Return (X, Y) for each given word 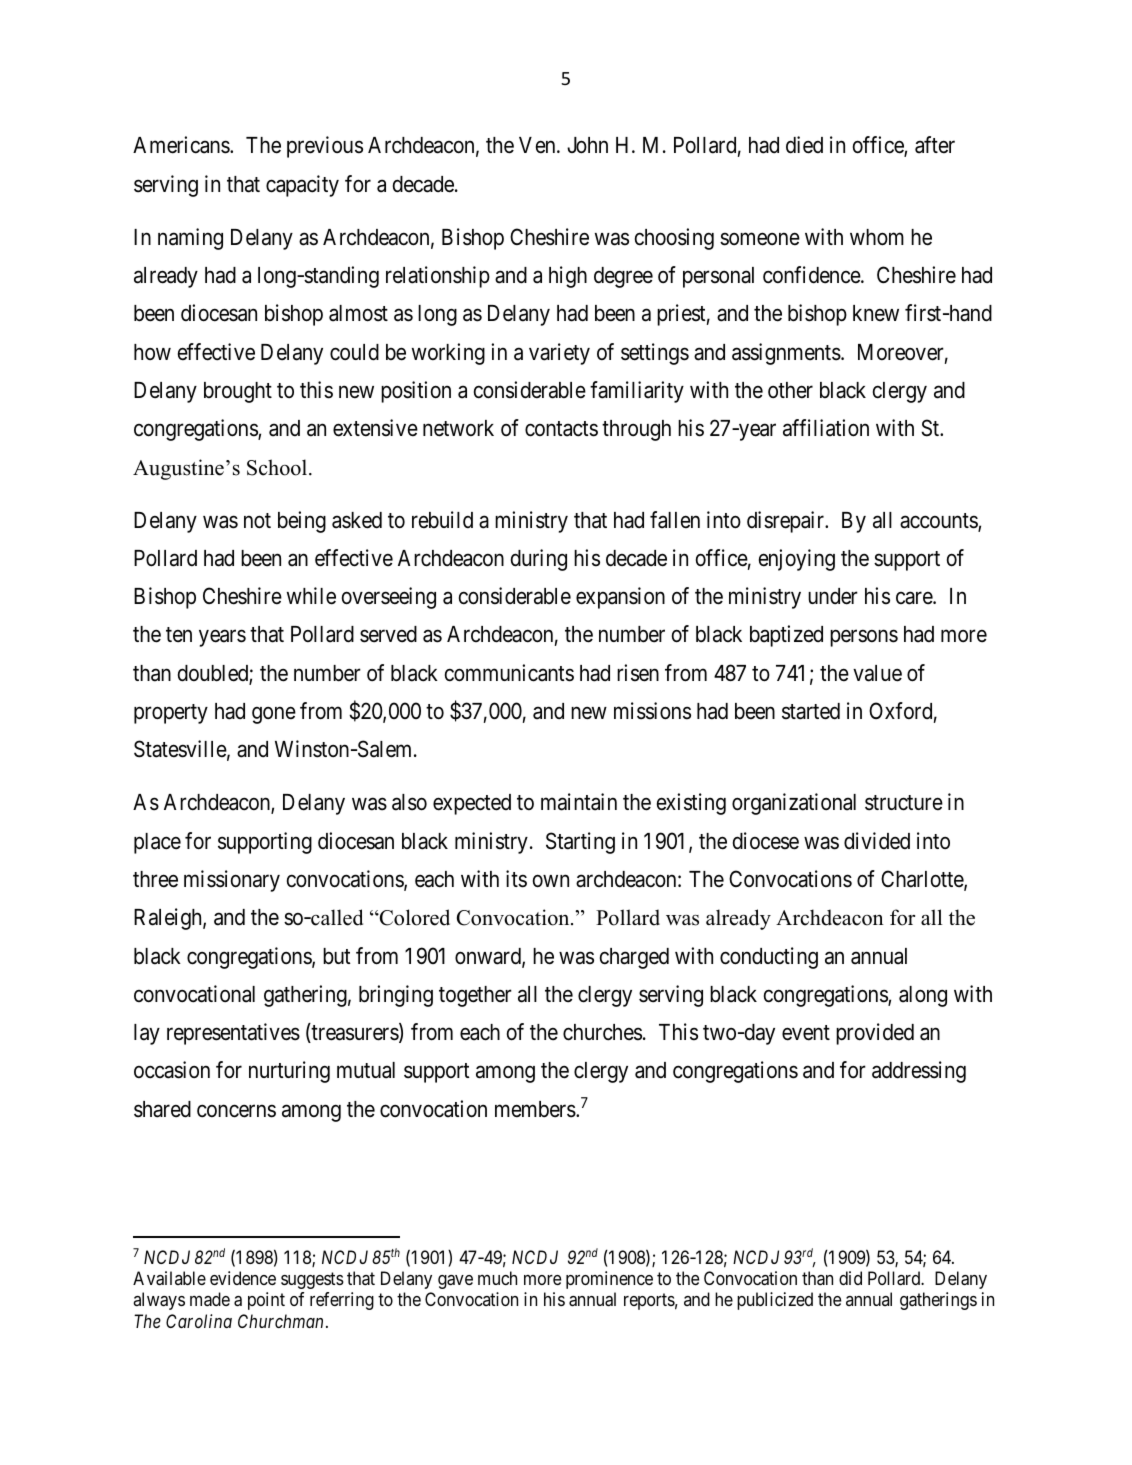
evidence (243, 1278)
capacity (302, 186)
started (811, 711)
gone (274, 715)
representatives (233, 1034)
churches (602, 1032)
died (804, 145)
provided (875, 1034)
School (278, 467)
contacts (561, 429)
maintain (579, 802)
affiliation (826, 428)
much (497, 1278)
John (587, 145)
